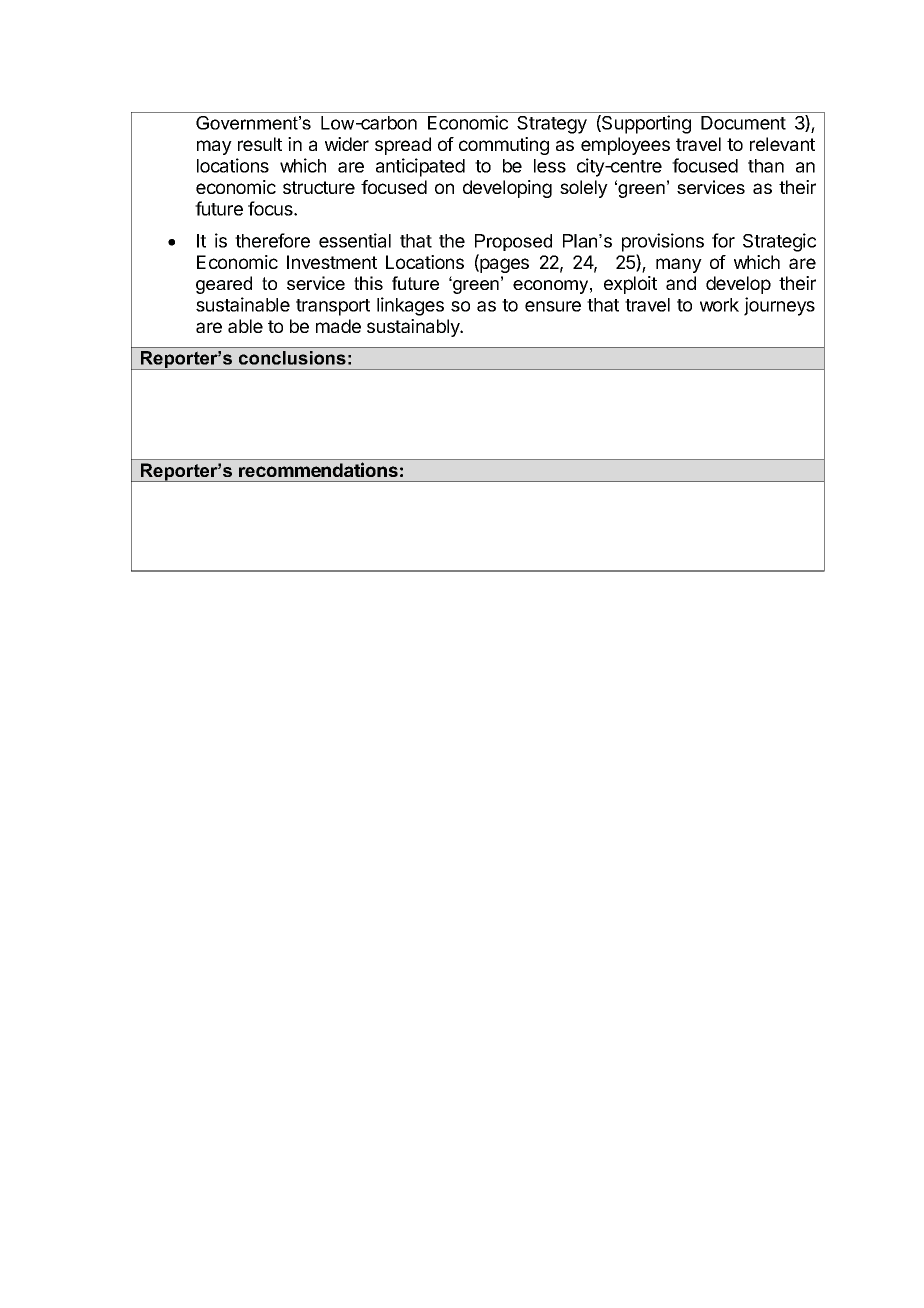 This screenshot has width=924, height=1308. Describe the element at coordinates (333, 307) in the screenshot. I see `transport` at that location.
